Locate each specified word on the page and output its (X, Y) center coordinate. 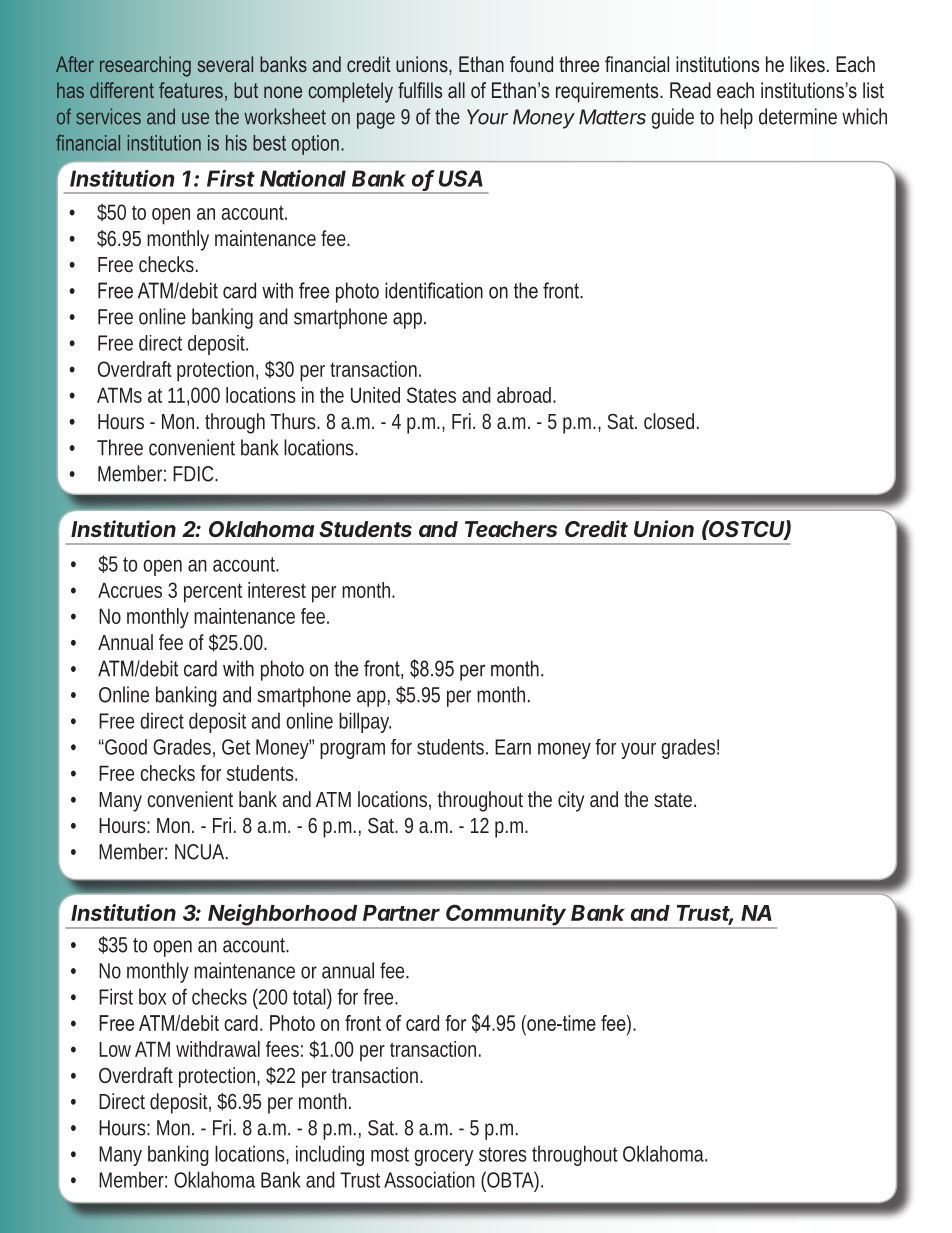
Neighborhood (284, 916)
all (456, 90)
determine (798, 116)
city (571, 801)
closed (669, 421)
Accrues (130, 590)
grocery (444, 1158)
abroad (525, 395)
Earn (513, 747)
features (191, 90)
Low (115, 1049)
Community (507, 916)
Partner (401, 913)
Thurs (294, 421)
